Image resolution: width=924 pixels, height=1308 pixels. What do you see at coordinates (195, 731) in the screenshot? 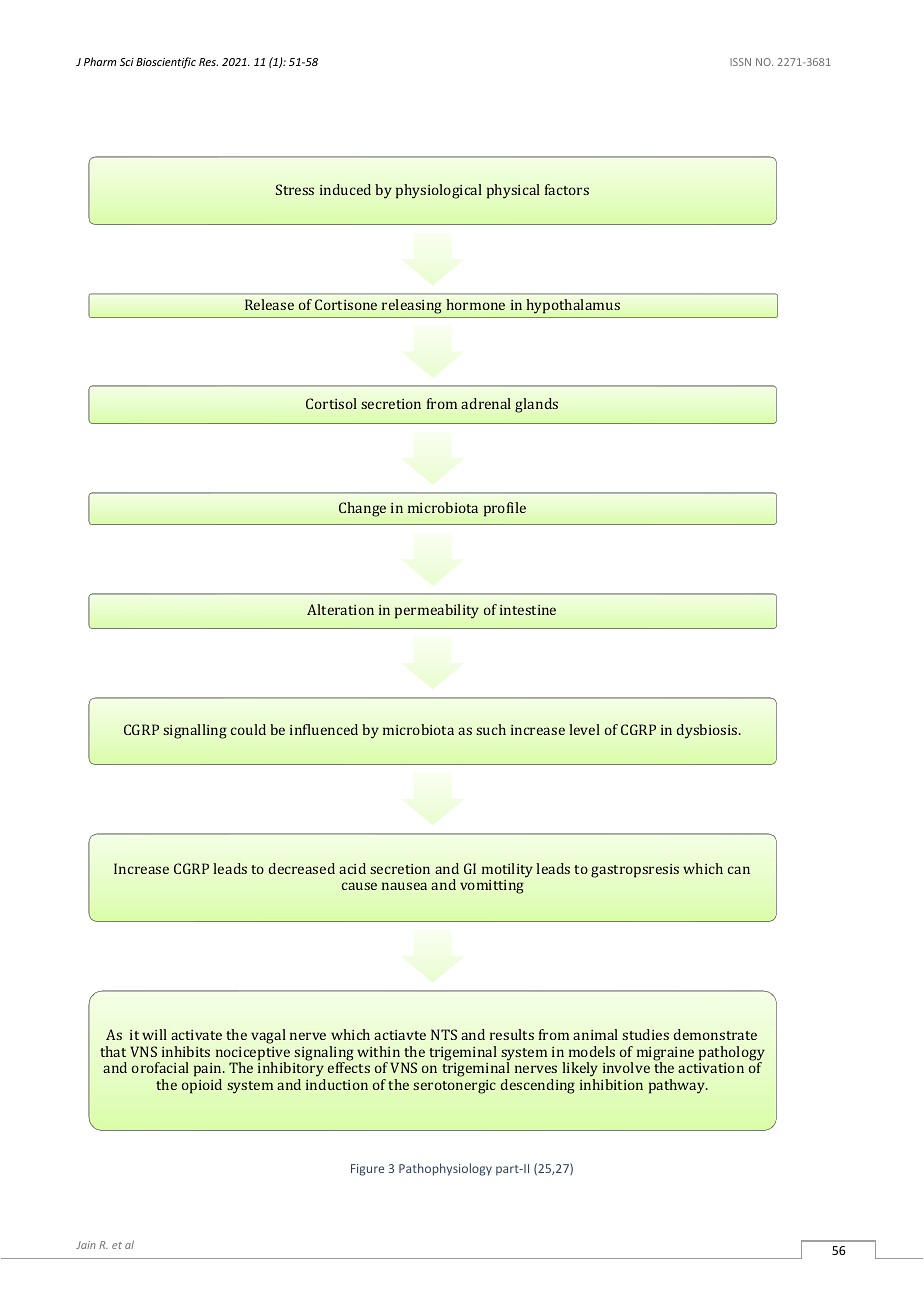
I see `signalling` at bounding box center [195, 731].
